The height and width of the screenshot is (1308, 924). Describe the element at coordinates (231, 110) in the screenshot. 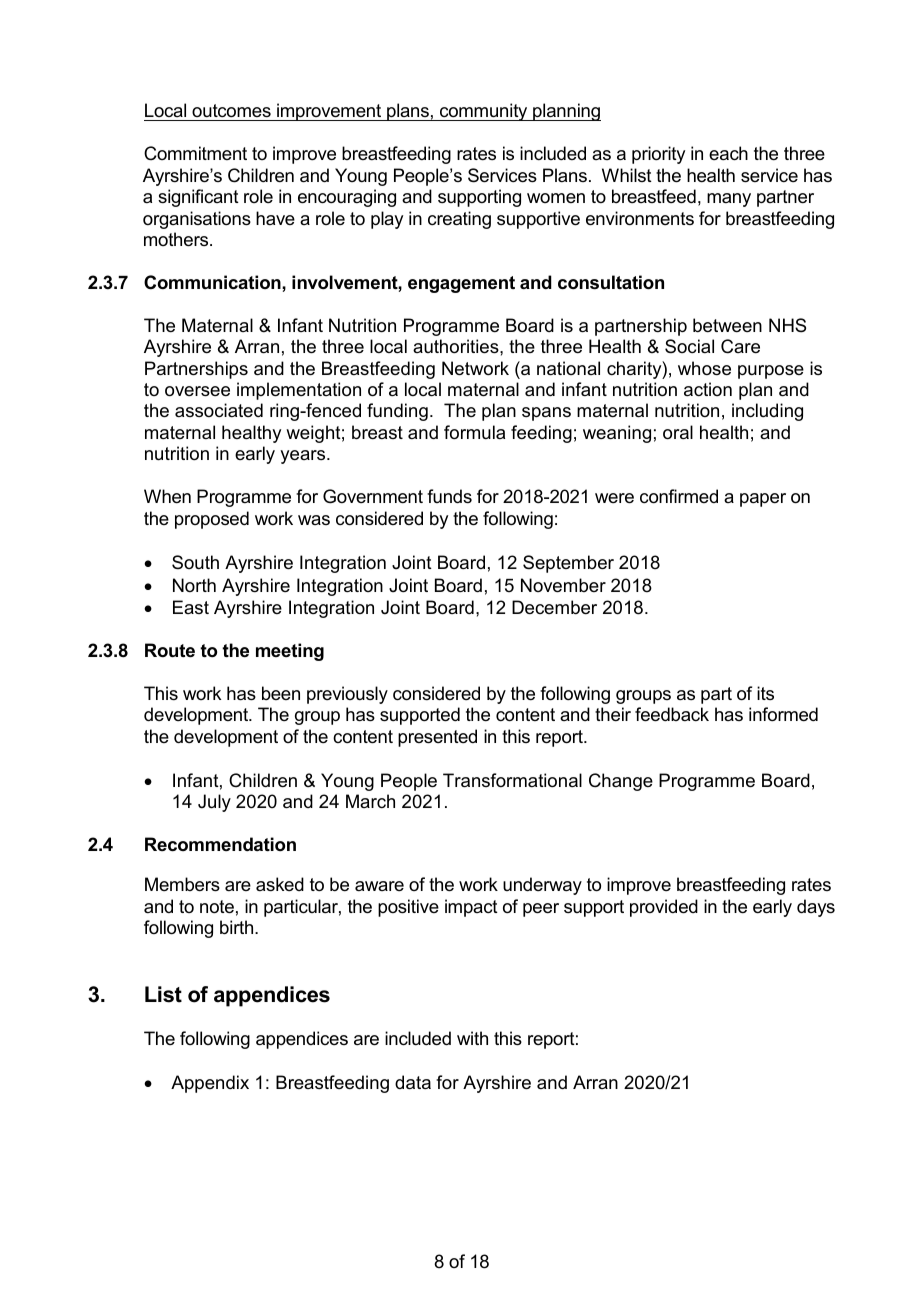

I see `outcomes` at that location.
